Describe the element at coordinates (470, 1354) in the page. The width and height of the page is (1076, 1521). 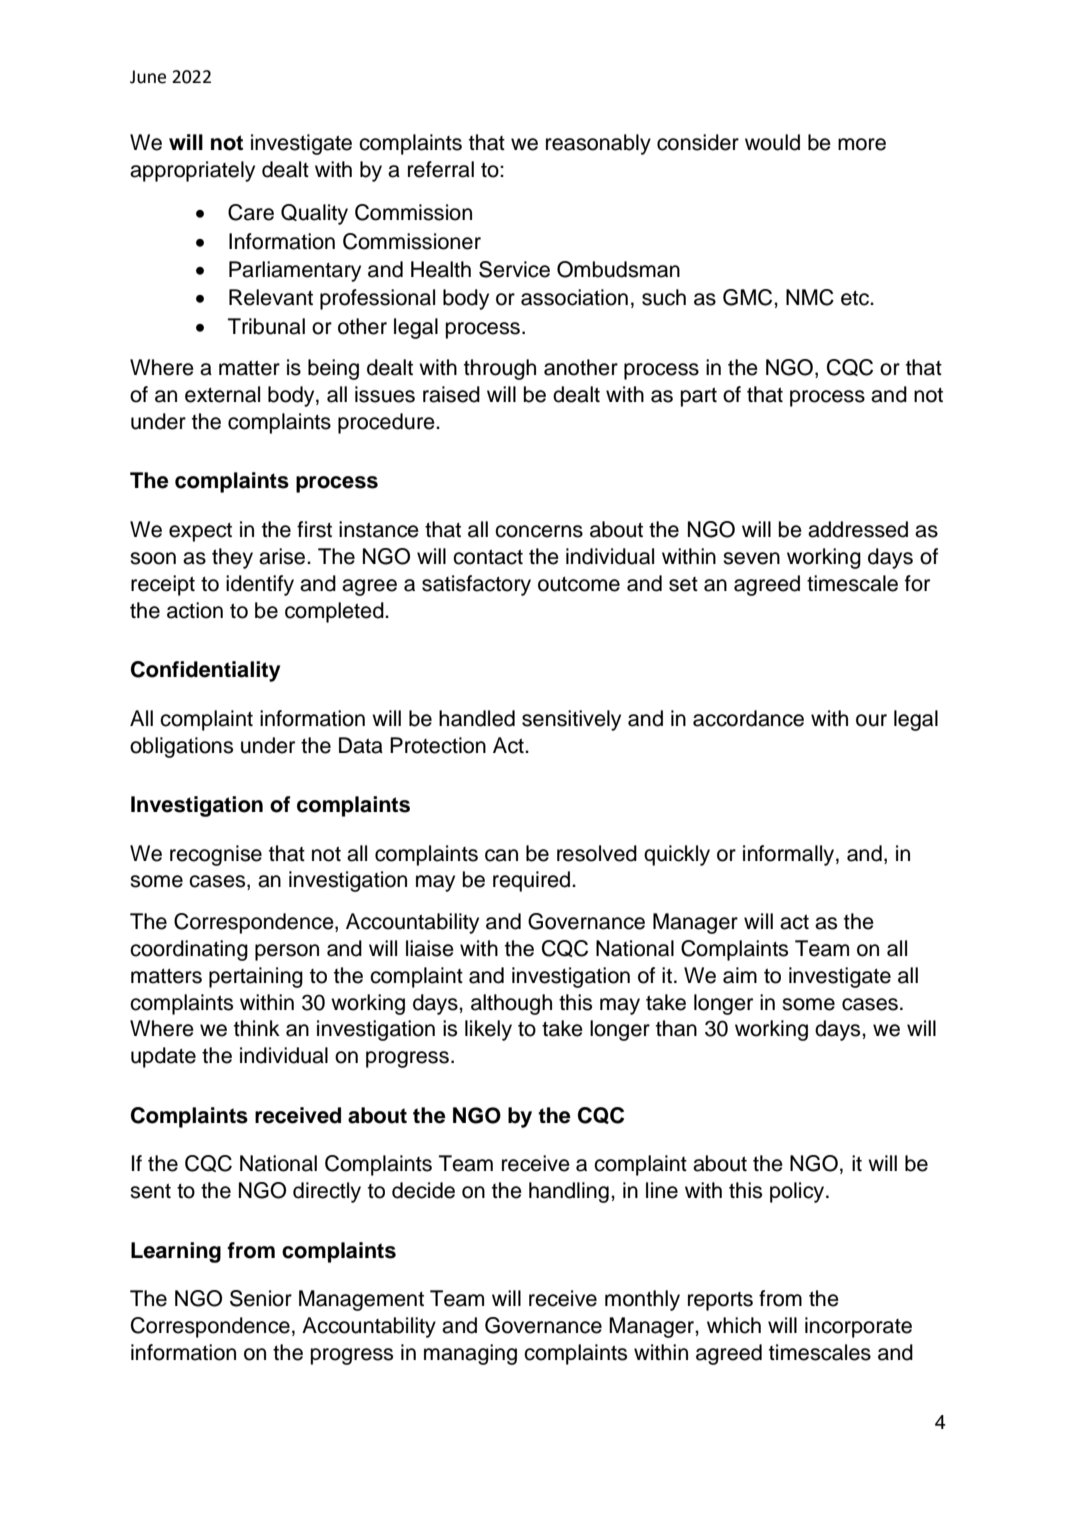
I see `managing` at that location.
